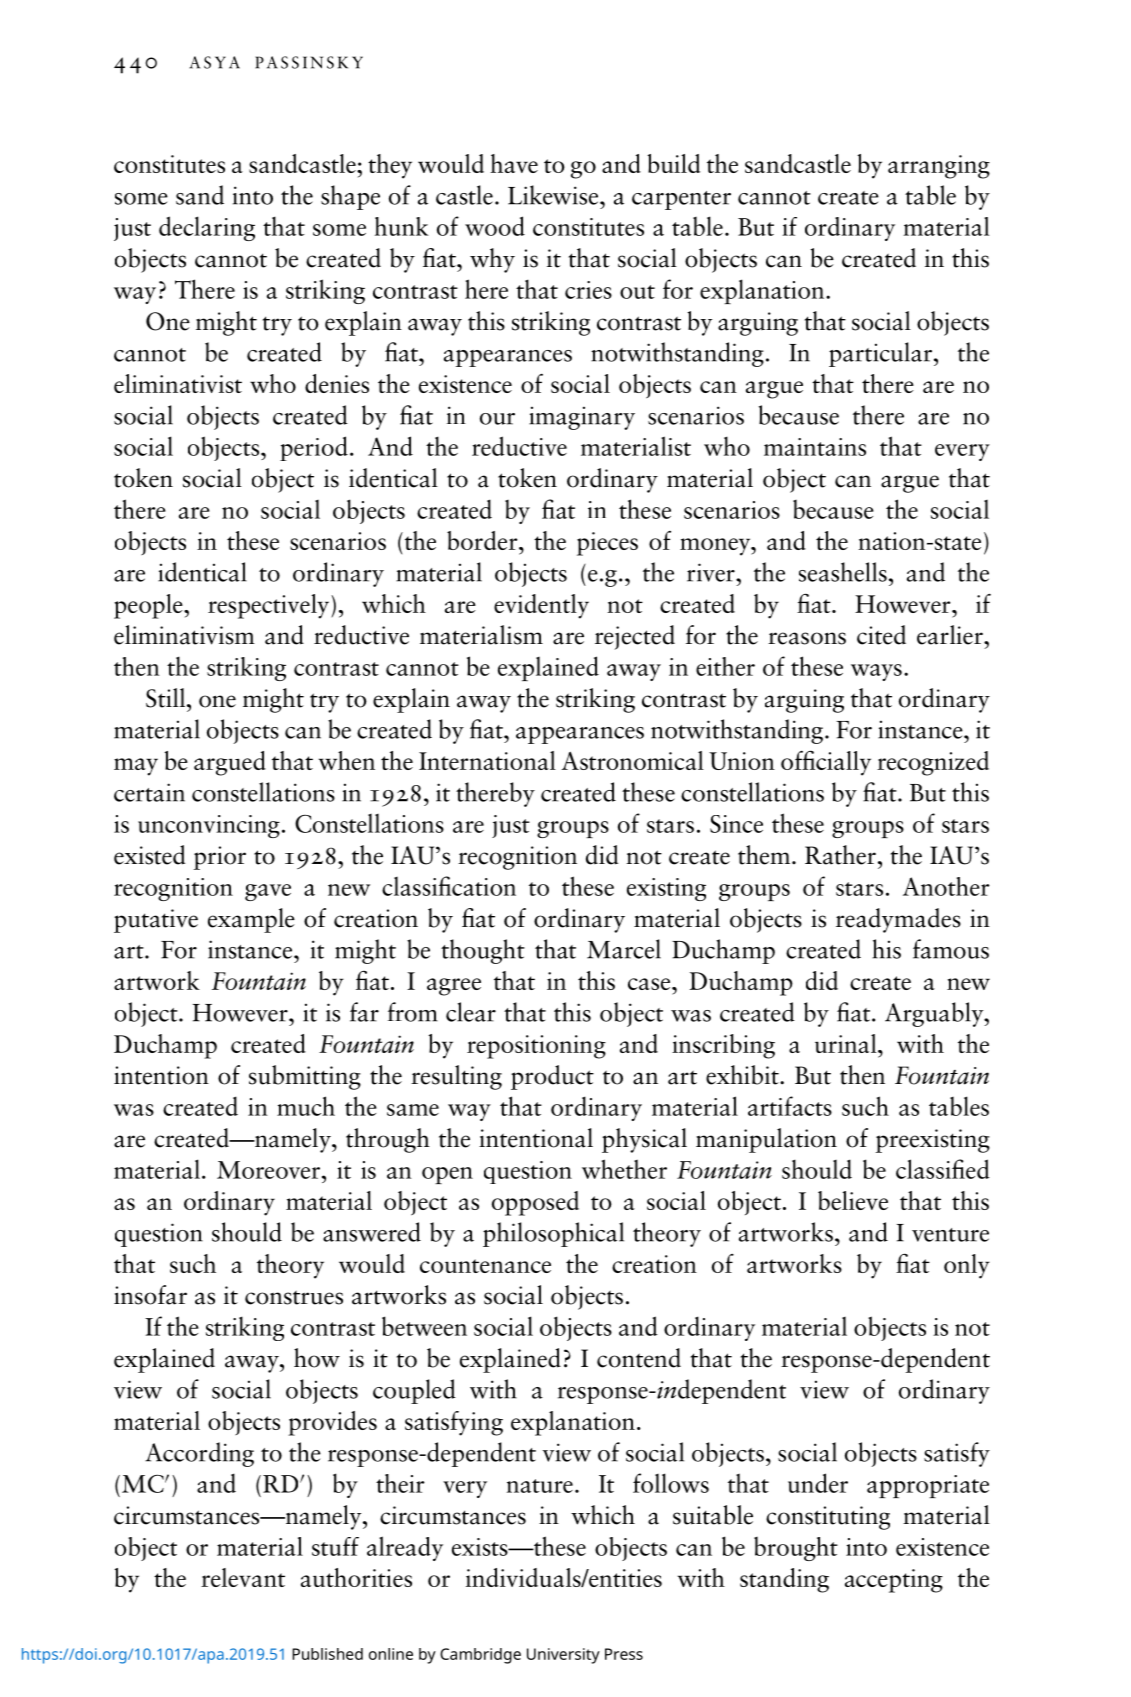 The image size is (1131, 1697). I want to click on relevant, so click(243, 1577).
